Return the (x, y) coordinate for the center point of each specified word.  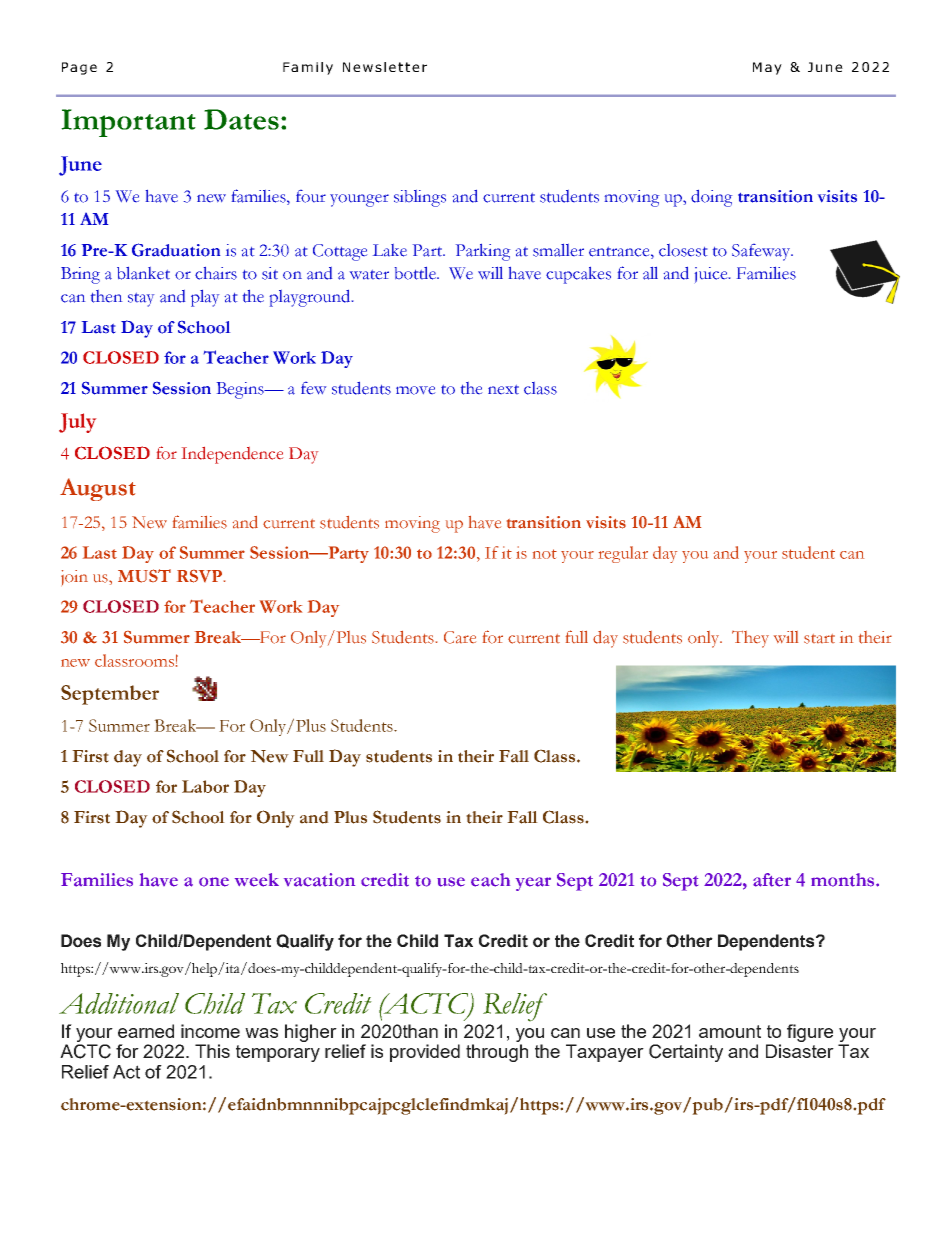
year (533, 884)
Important (128, 123)
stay (141, 300)
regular (623, 554)
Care (460, 637)
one (214, 882)
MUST (144, 576)
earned (146, 1031)
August (98, 489)
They (750, 639)
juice (712, 275)
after (772, 880)
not (545, 554)
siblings (420, 198)
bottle (416, 273)
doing (711, 198)
